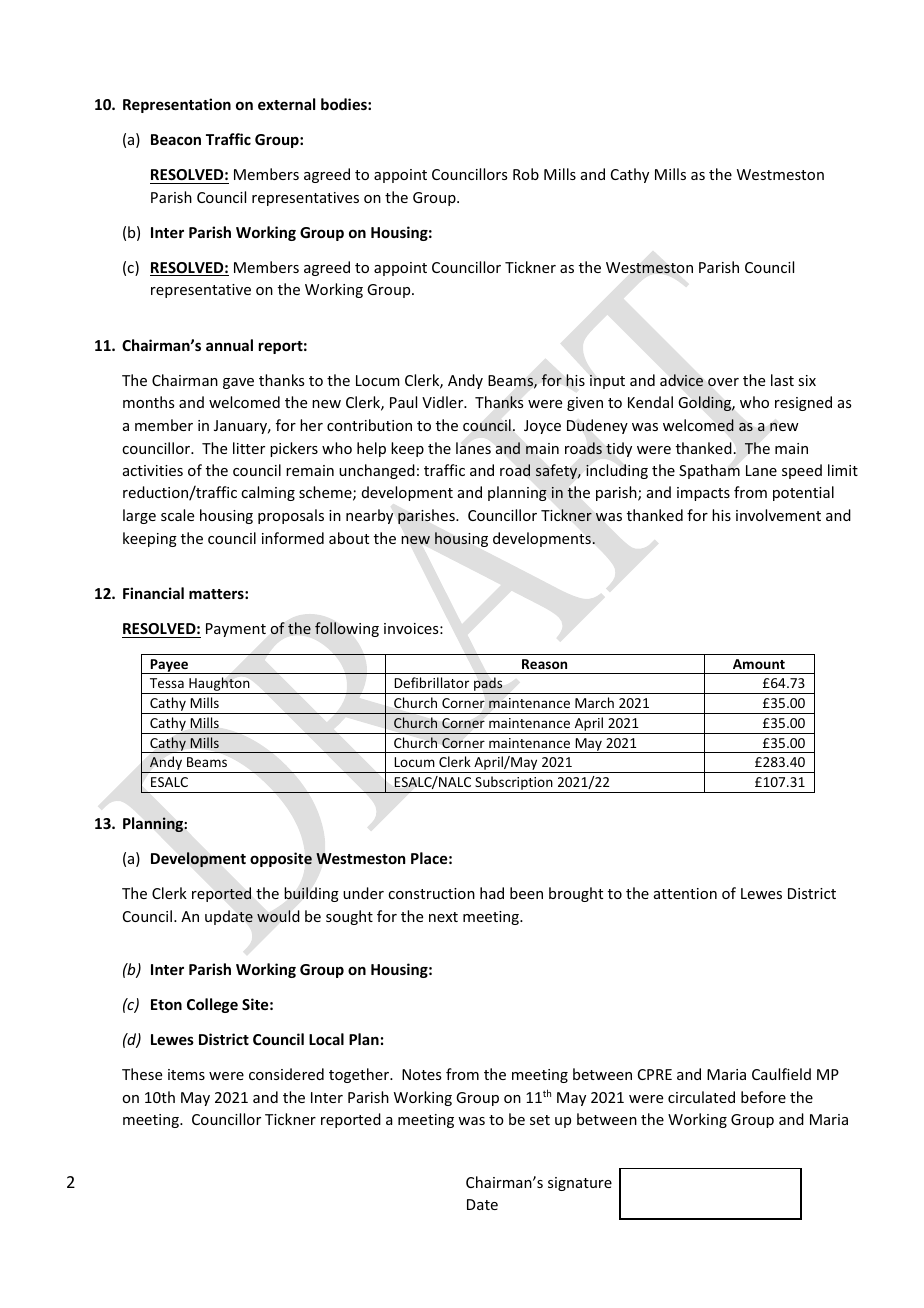 The image size is (924, 1308). I want to click on Representation, so click(177, 105).
